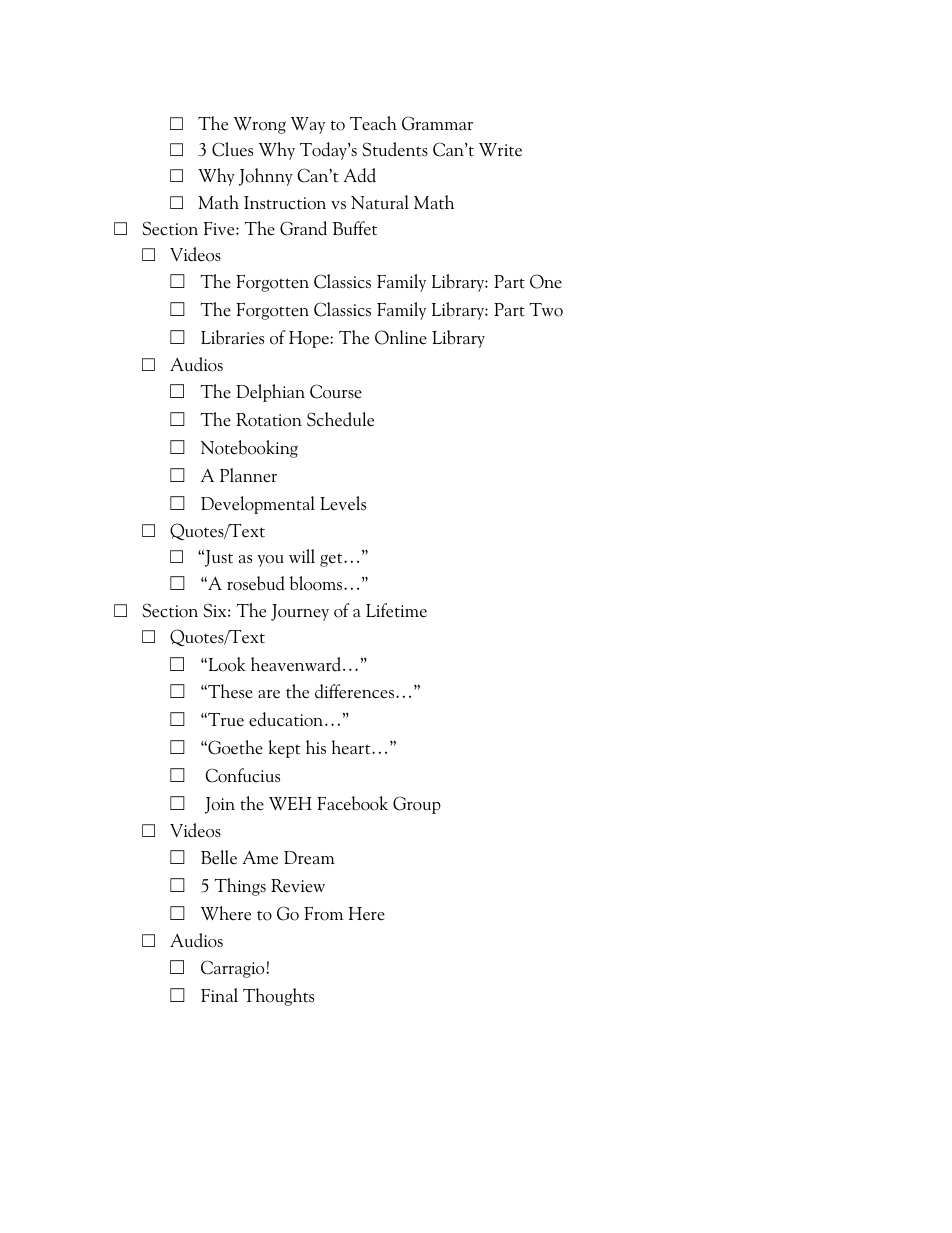  What do you see at coordinates (270, 561) in the screenshot?
I see `you` at bounding box center [270, 561].
